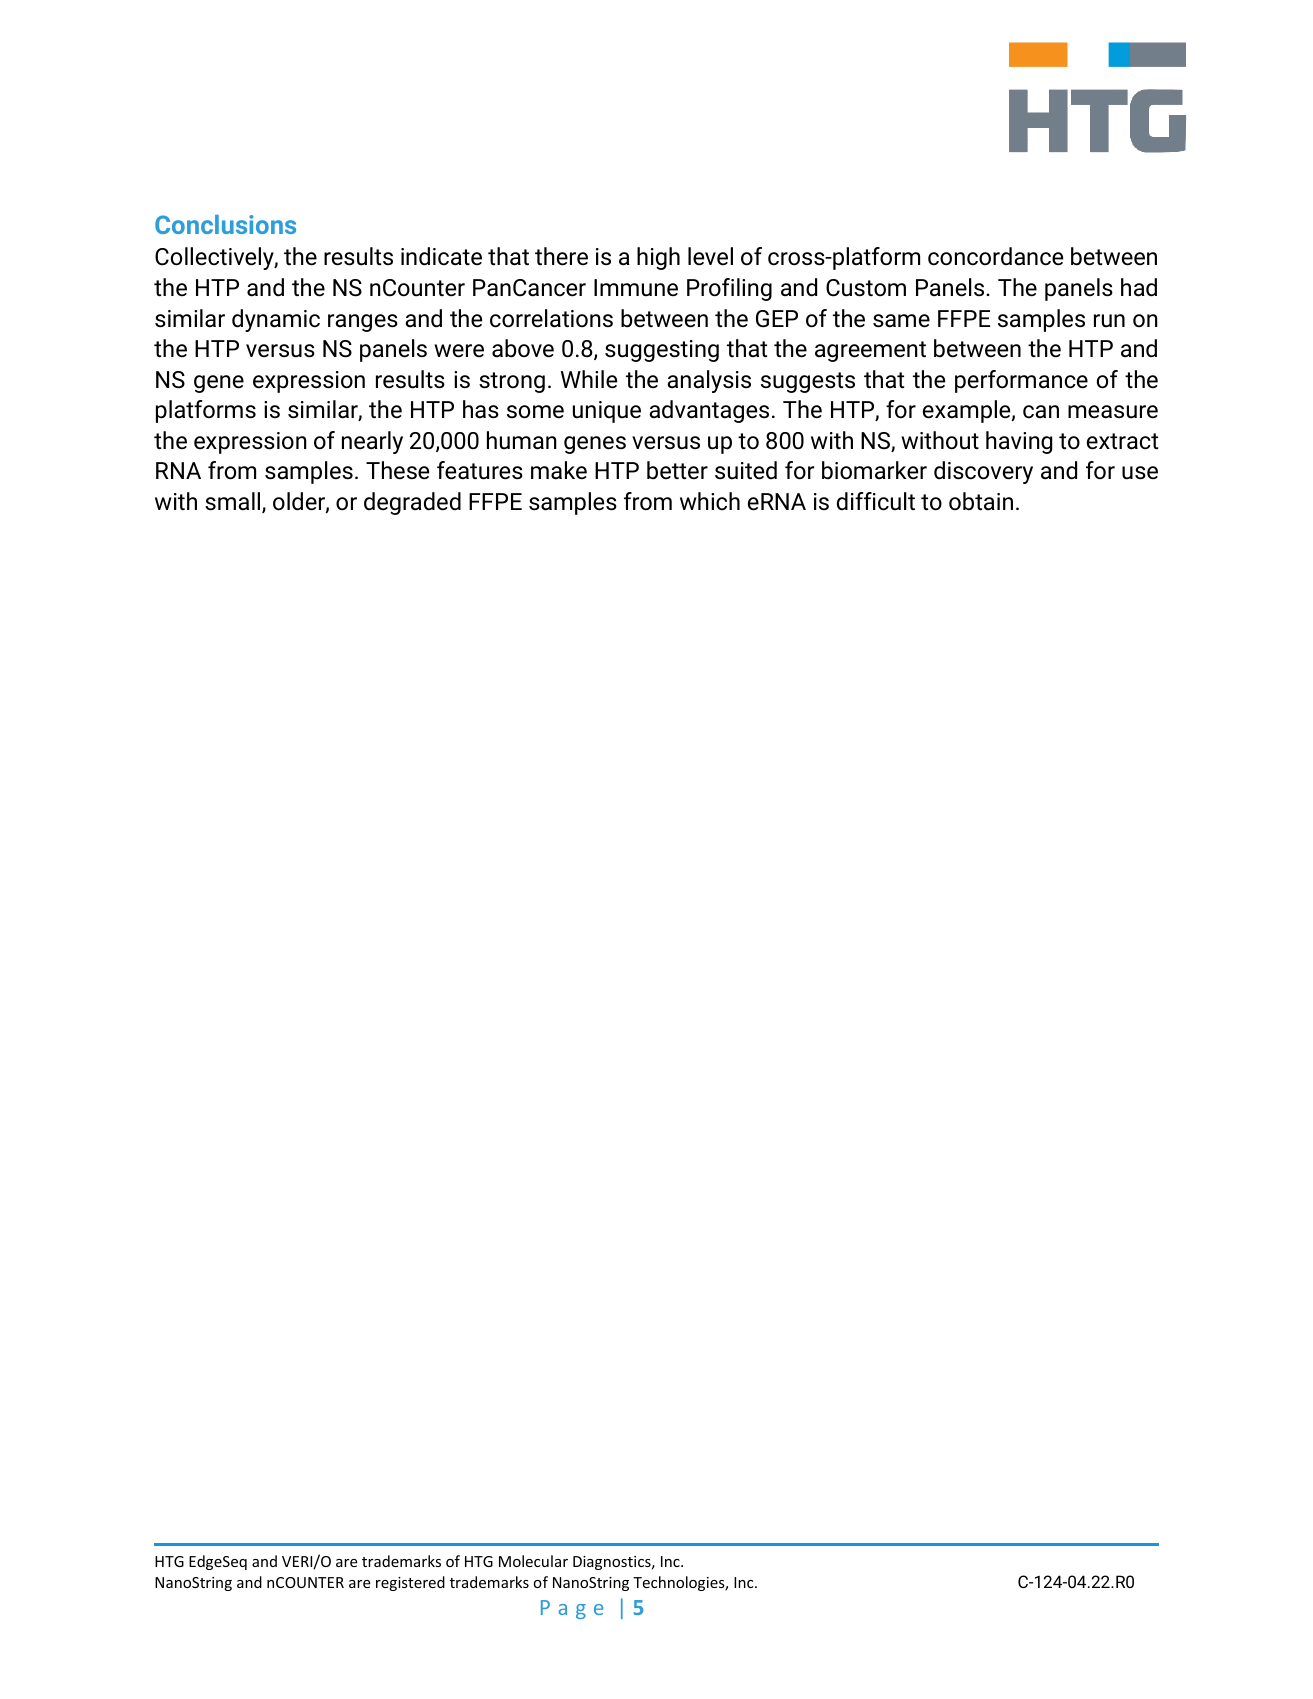 The image size is (1313, 1699). What do you see at coordinates (397, 470) in the screenshot?
I see `These` at bounding box center [397, 470].
